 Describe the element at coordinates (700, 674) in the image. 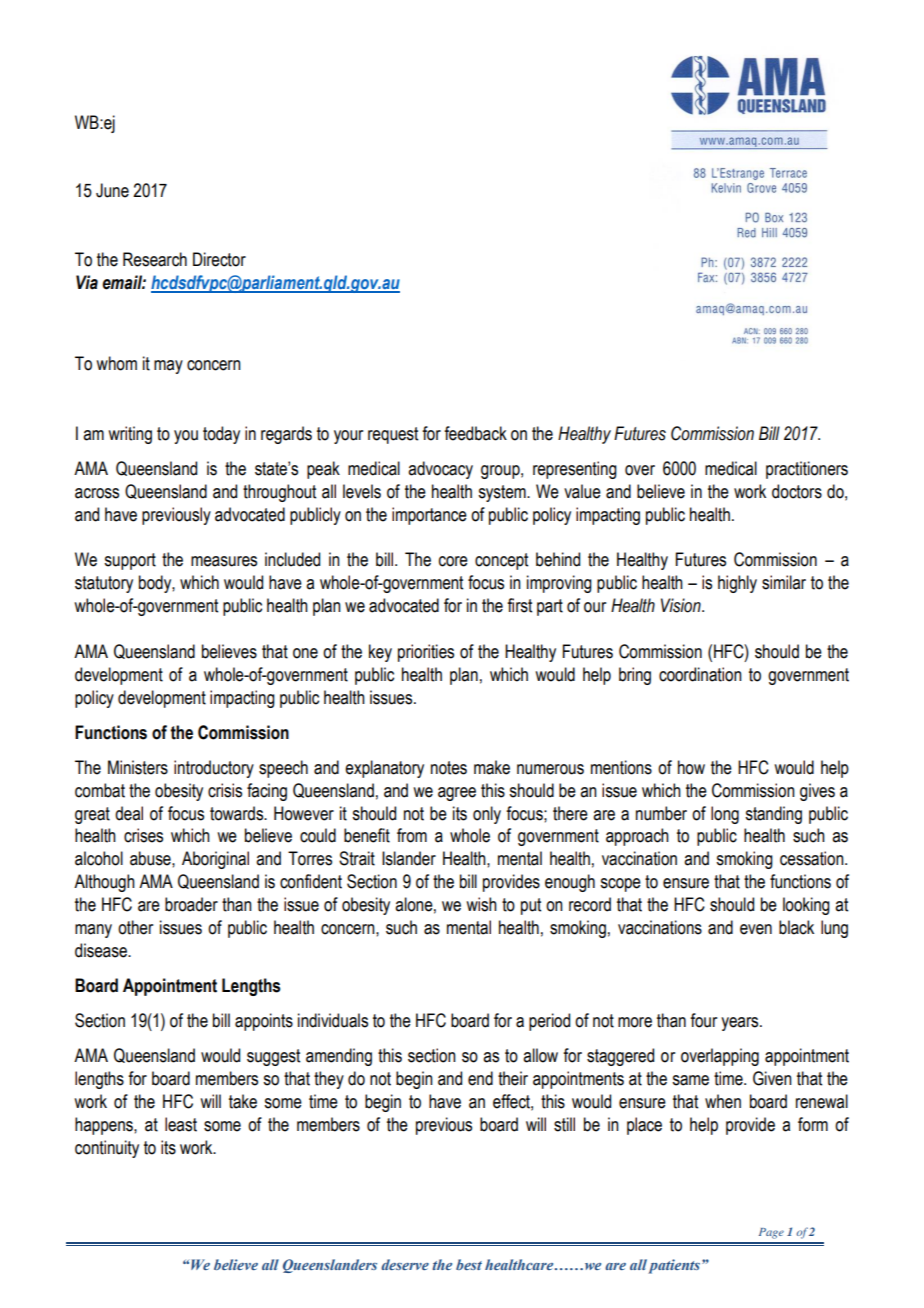

I see `coordination` at that location.
